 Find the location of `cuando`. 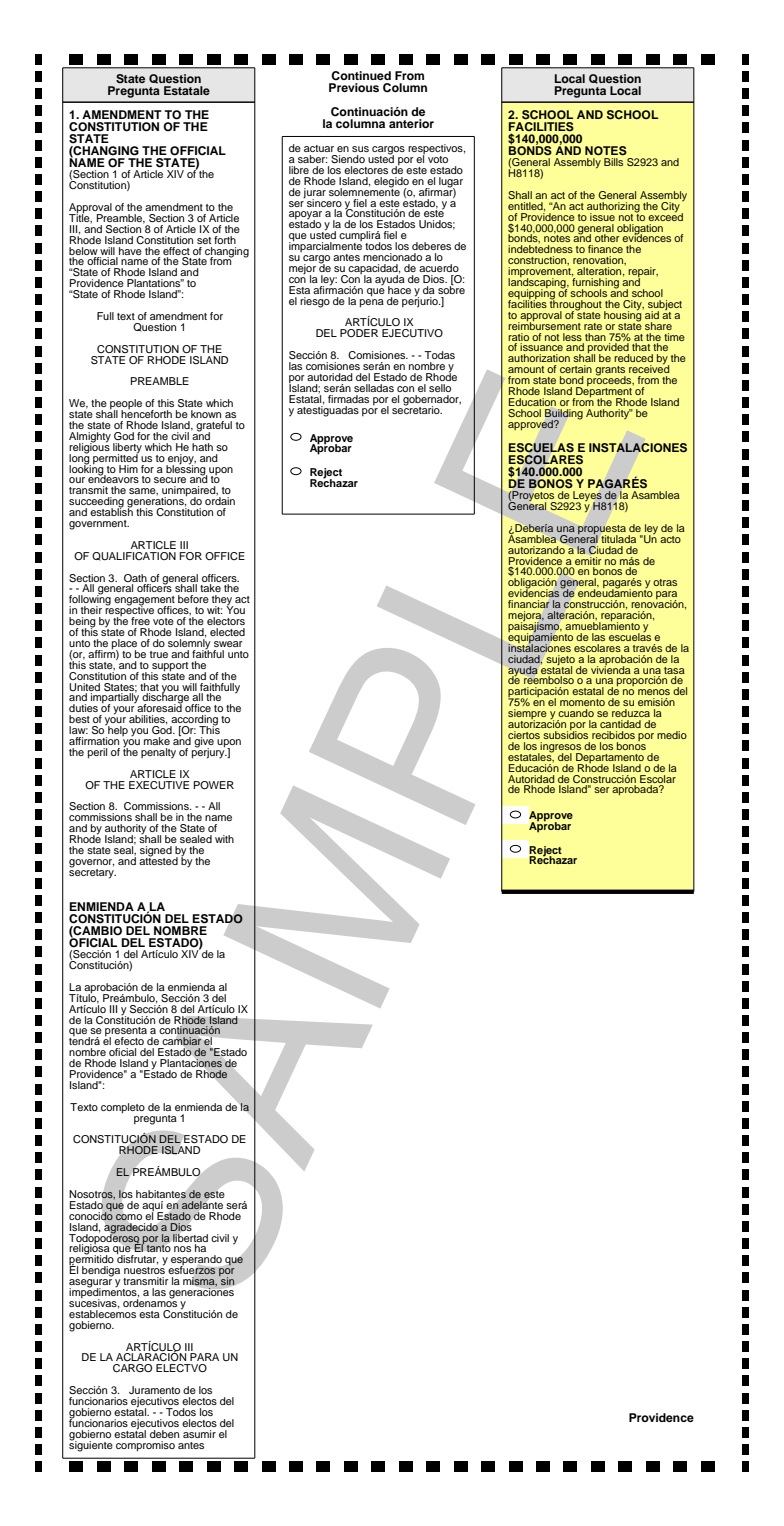

cuando is located at coordinates (576, 713).
